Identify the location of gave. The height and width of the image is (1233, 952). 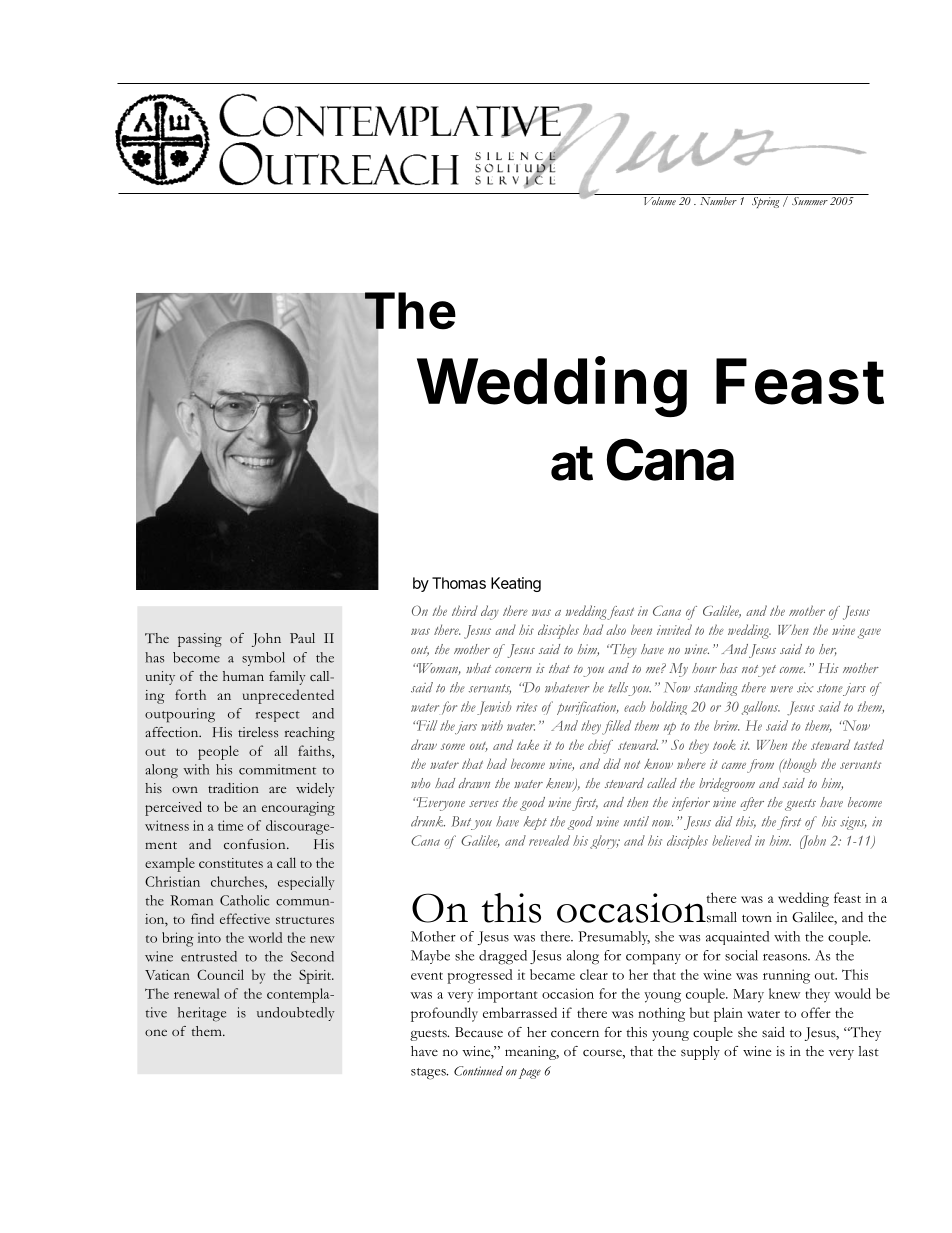
(869, 633).
